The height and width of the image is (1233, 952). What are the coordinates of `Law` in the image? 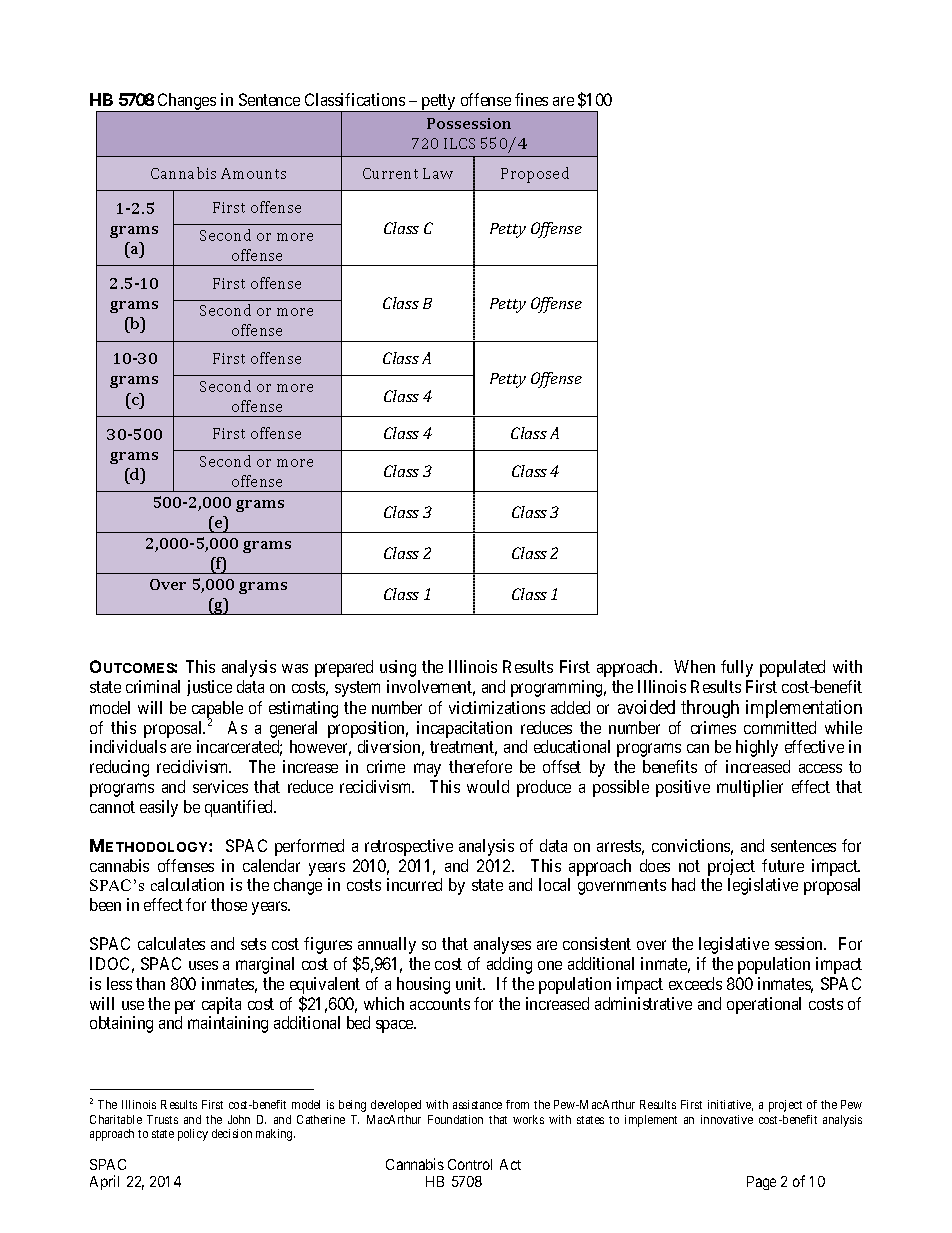 It's located at (438, 173).
